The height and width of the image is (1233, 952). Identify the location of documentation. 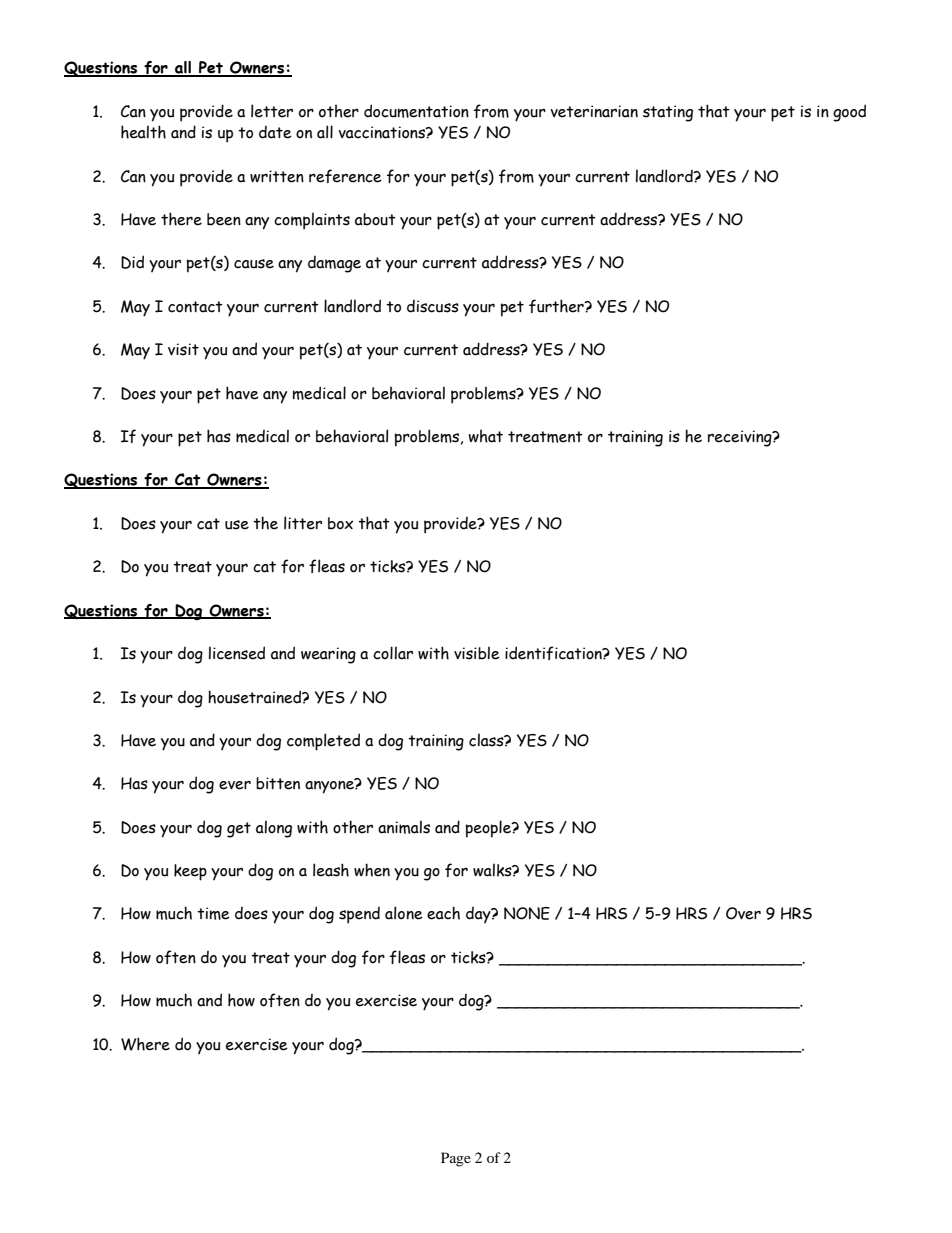
(416, 111).
